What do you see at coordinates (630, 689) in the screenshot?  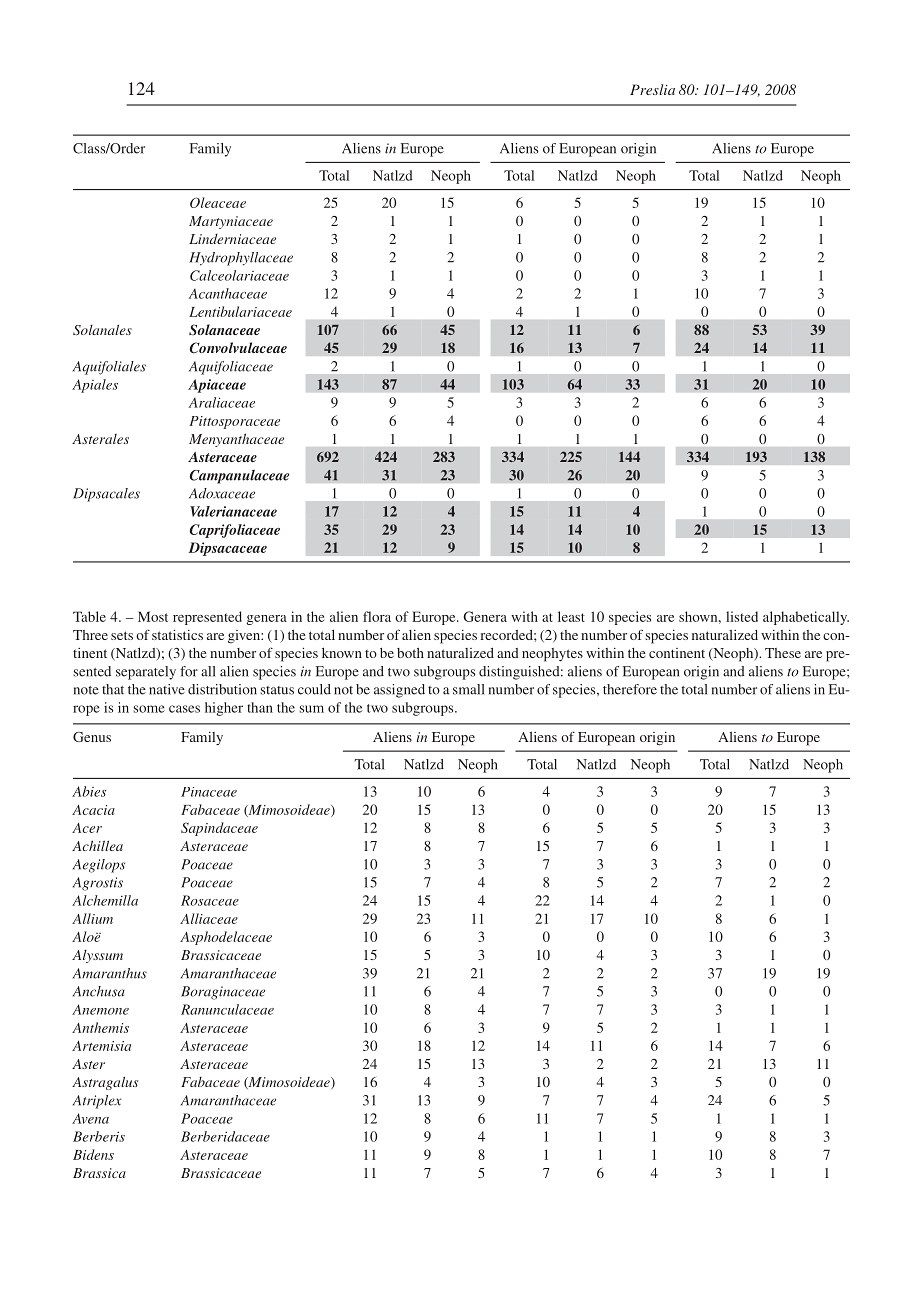 I see `therefore` at bounding box center [630, 689].
